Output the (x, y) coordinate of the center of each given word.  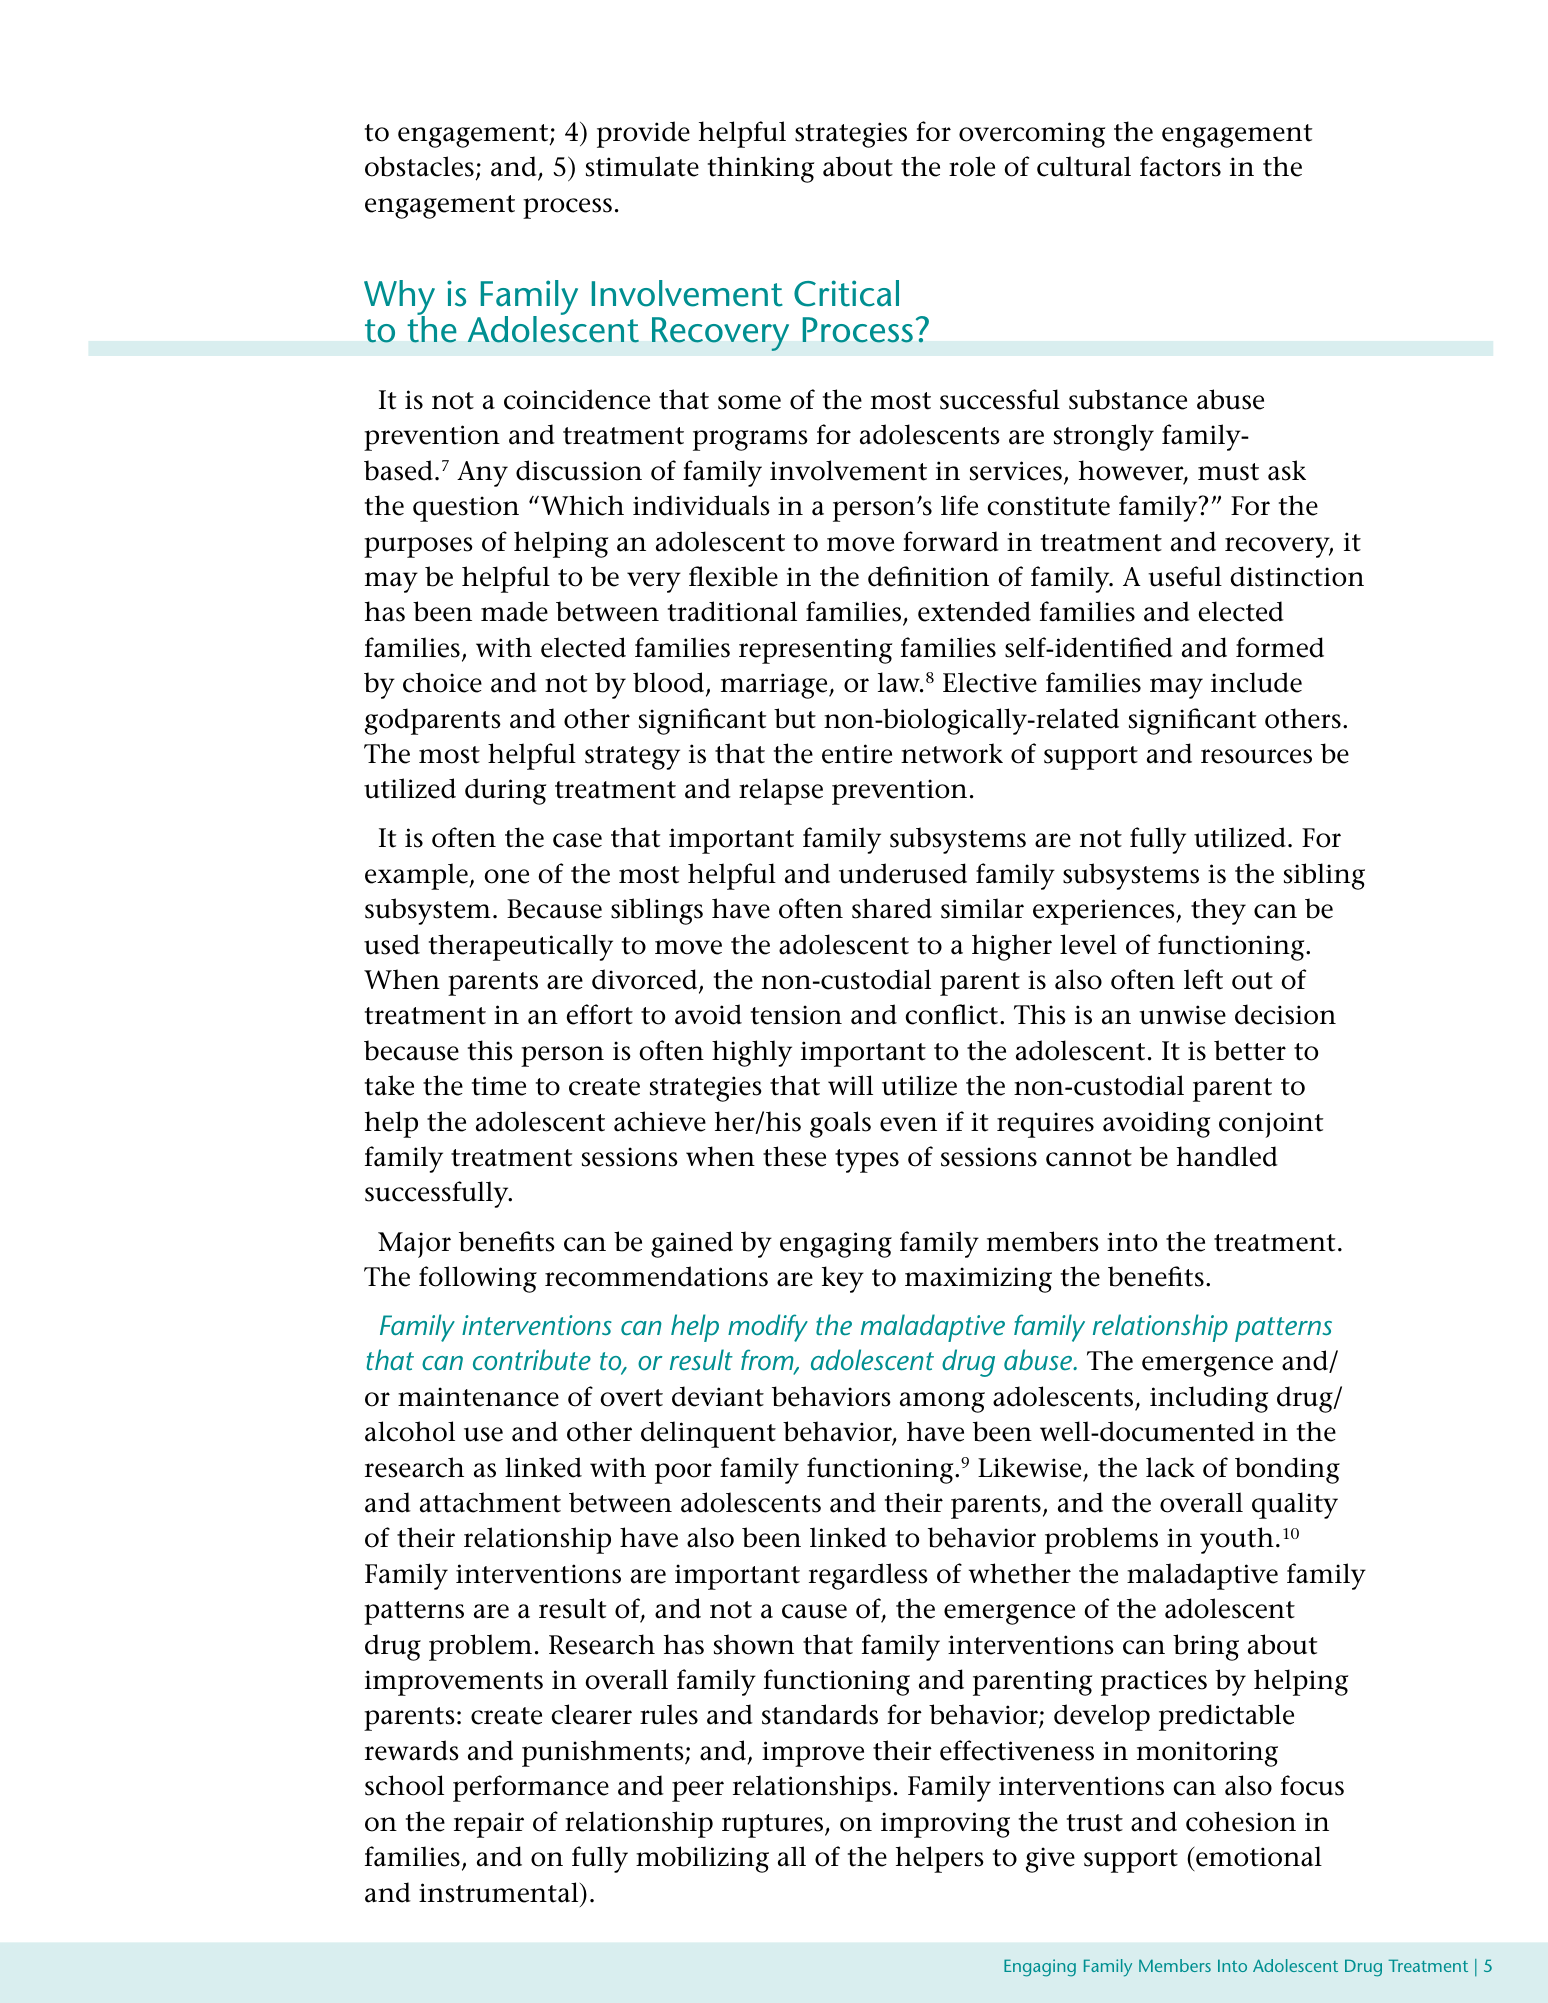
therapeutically (521, 947)
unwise (1182, 1015)
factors (1180, 166)
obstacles (420, 168)
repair (489, 1825)
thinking (761, 169)
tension (796, 1015)
